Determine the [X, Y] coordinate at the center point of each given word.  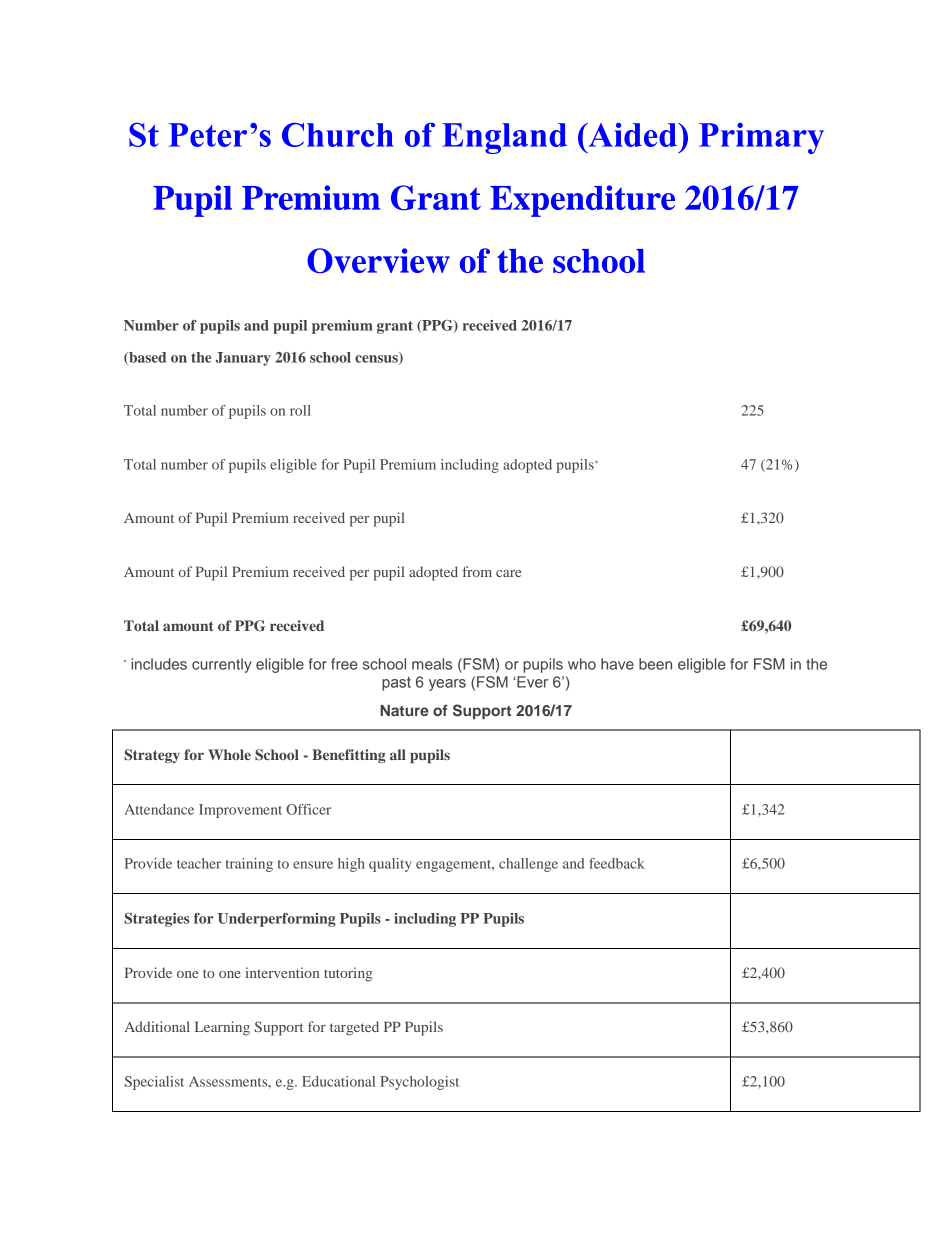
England [504, 138]
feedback [617, 863]
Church [338, 134]
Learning [222, 1028]
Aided [632, 134]
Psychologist [419, 1083]
